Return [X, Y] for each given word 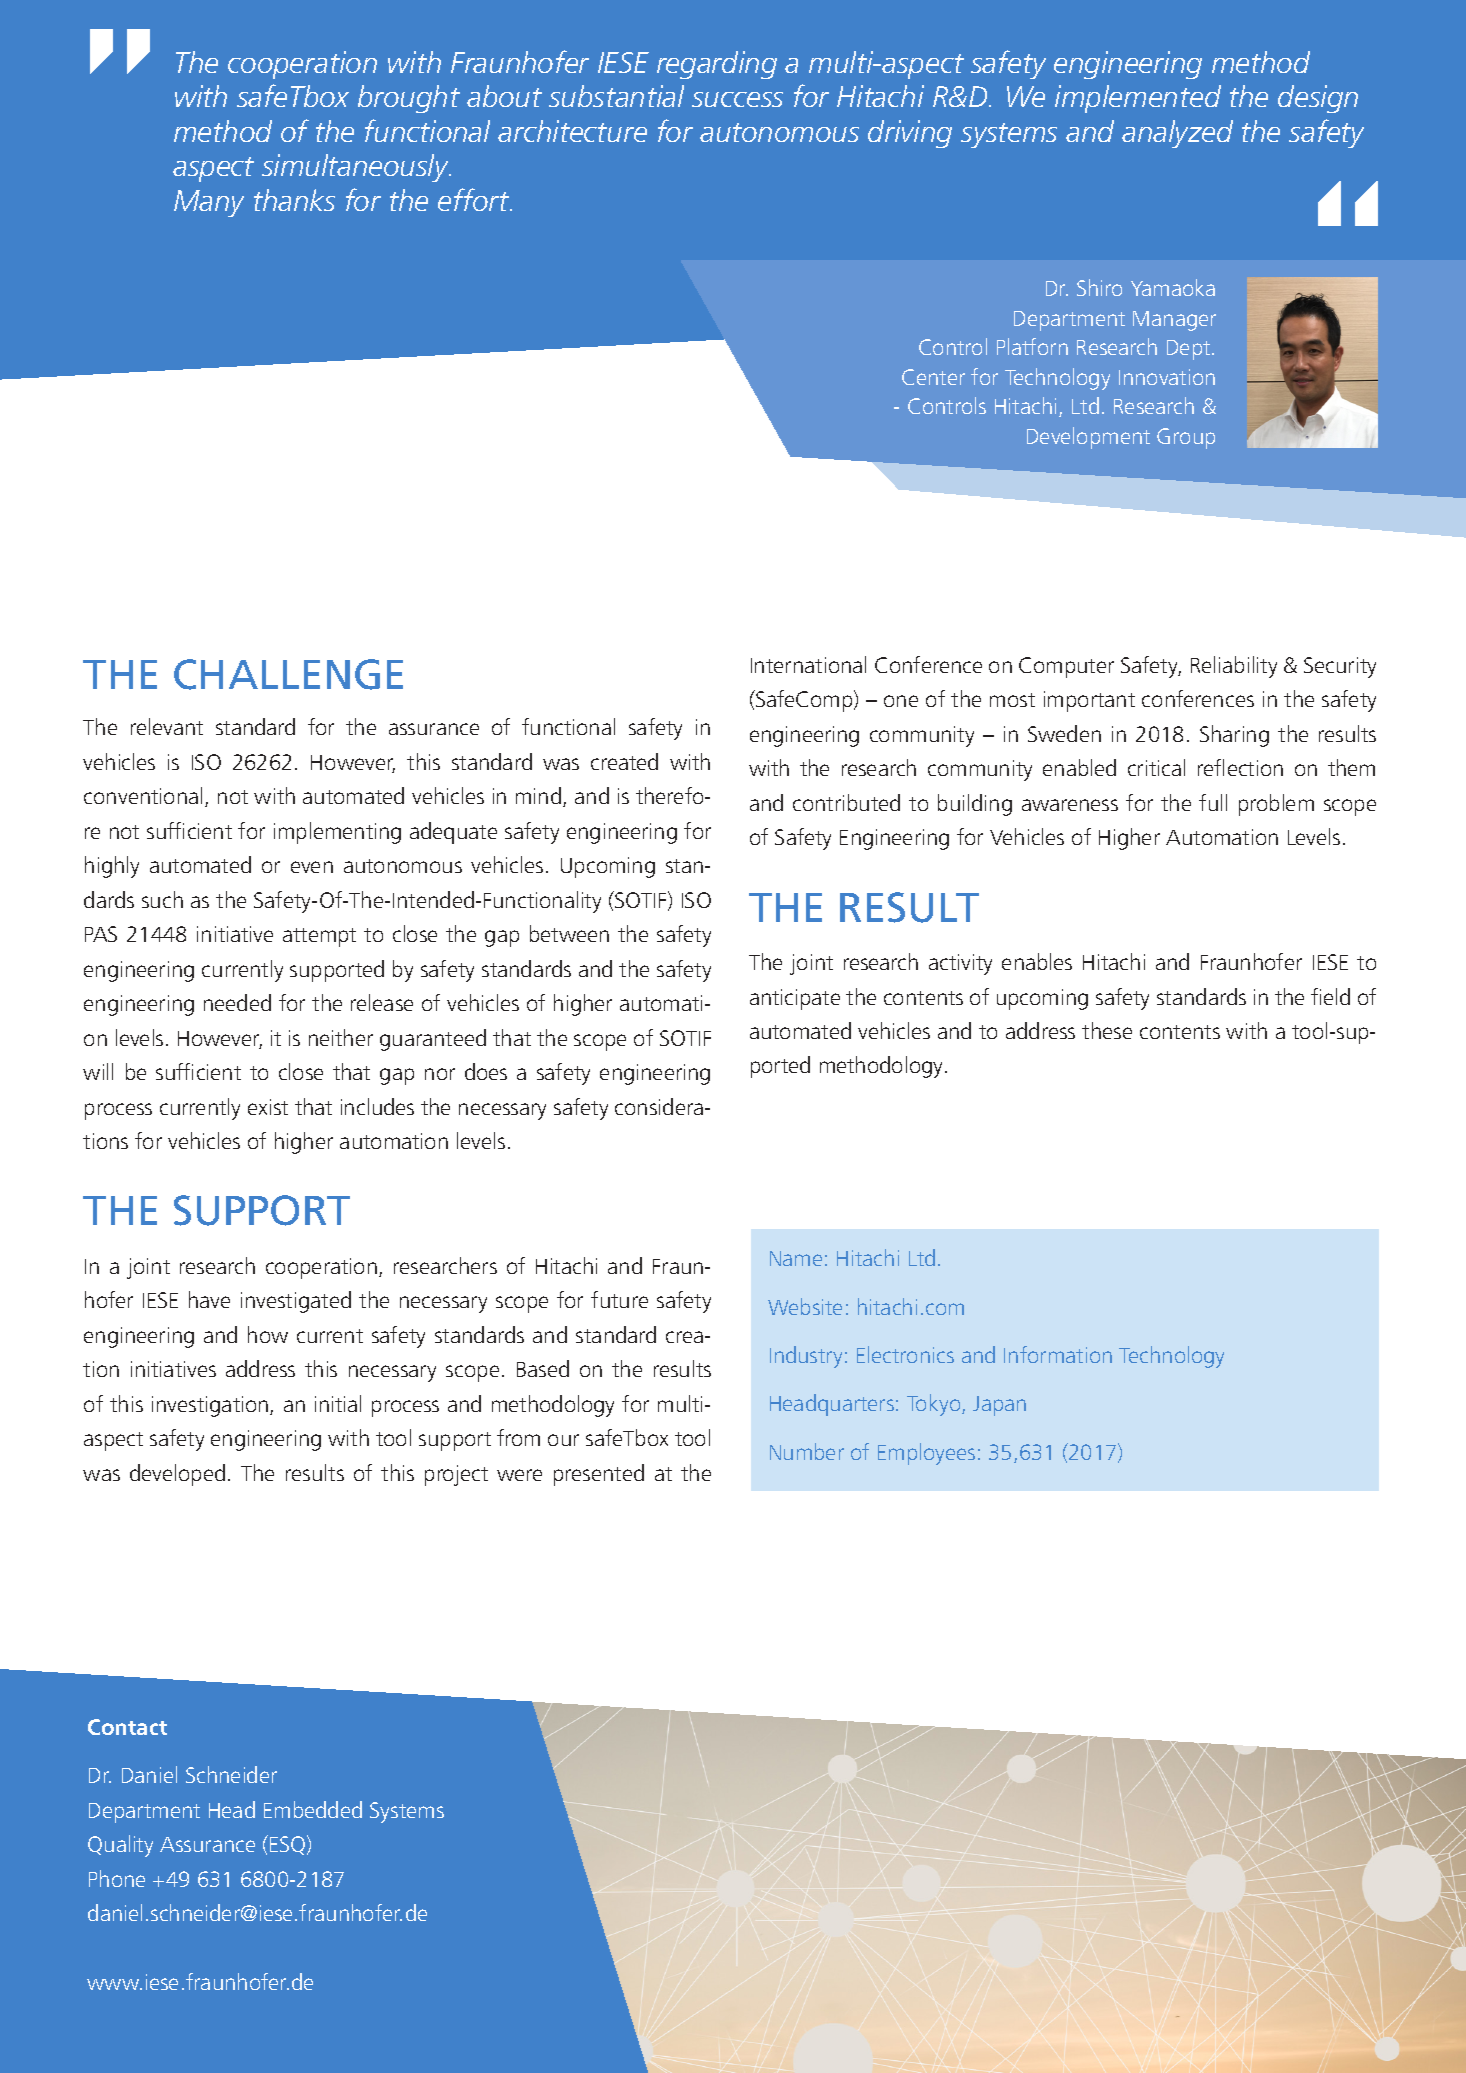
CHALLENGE [288, 674]
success [737, 99]
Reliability [1234, 667]
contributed [846, 802]
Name [796, 1258]
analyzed [1177, 134]
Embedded [313, 1809]
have [209, 1299]
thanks [294, 200]
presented [599, 1475]
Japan [999, 1406]
